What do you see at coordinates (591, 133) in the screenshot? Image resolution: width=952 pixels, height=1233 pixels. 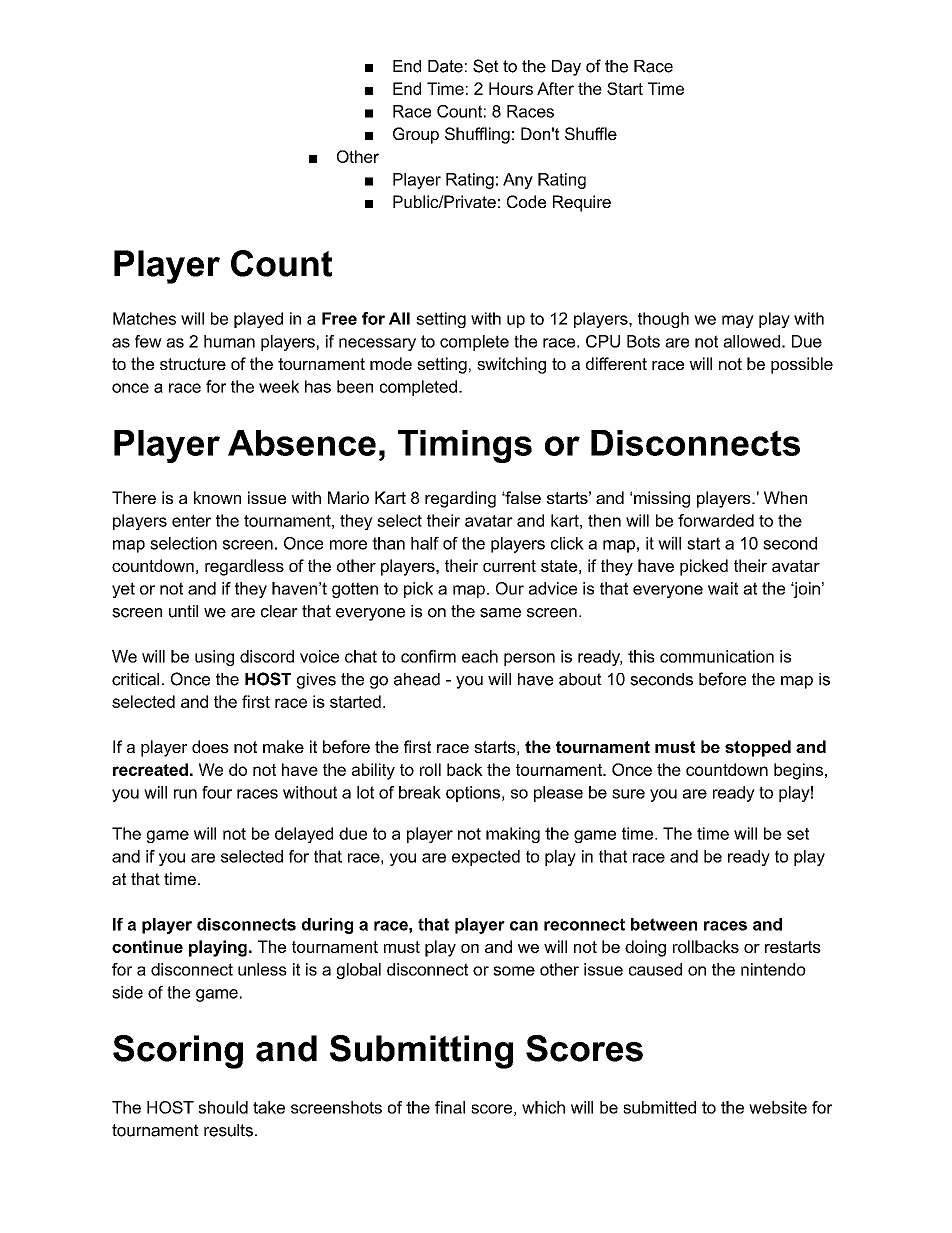 I see `Shuffle` at bounding box center [591, 133].
